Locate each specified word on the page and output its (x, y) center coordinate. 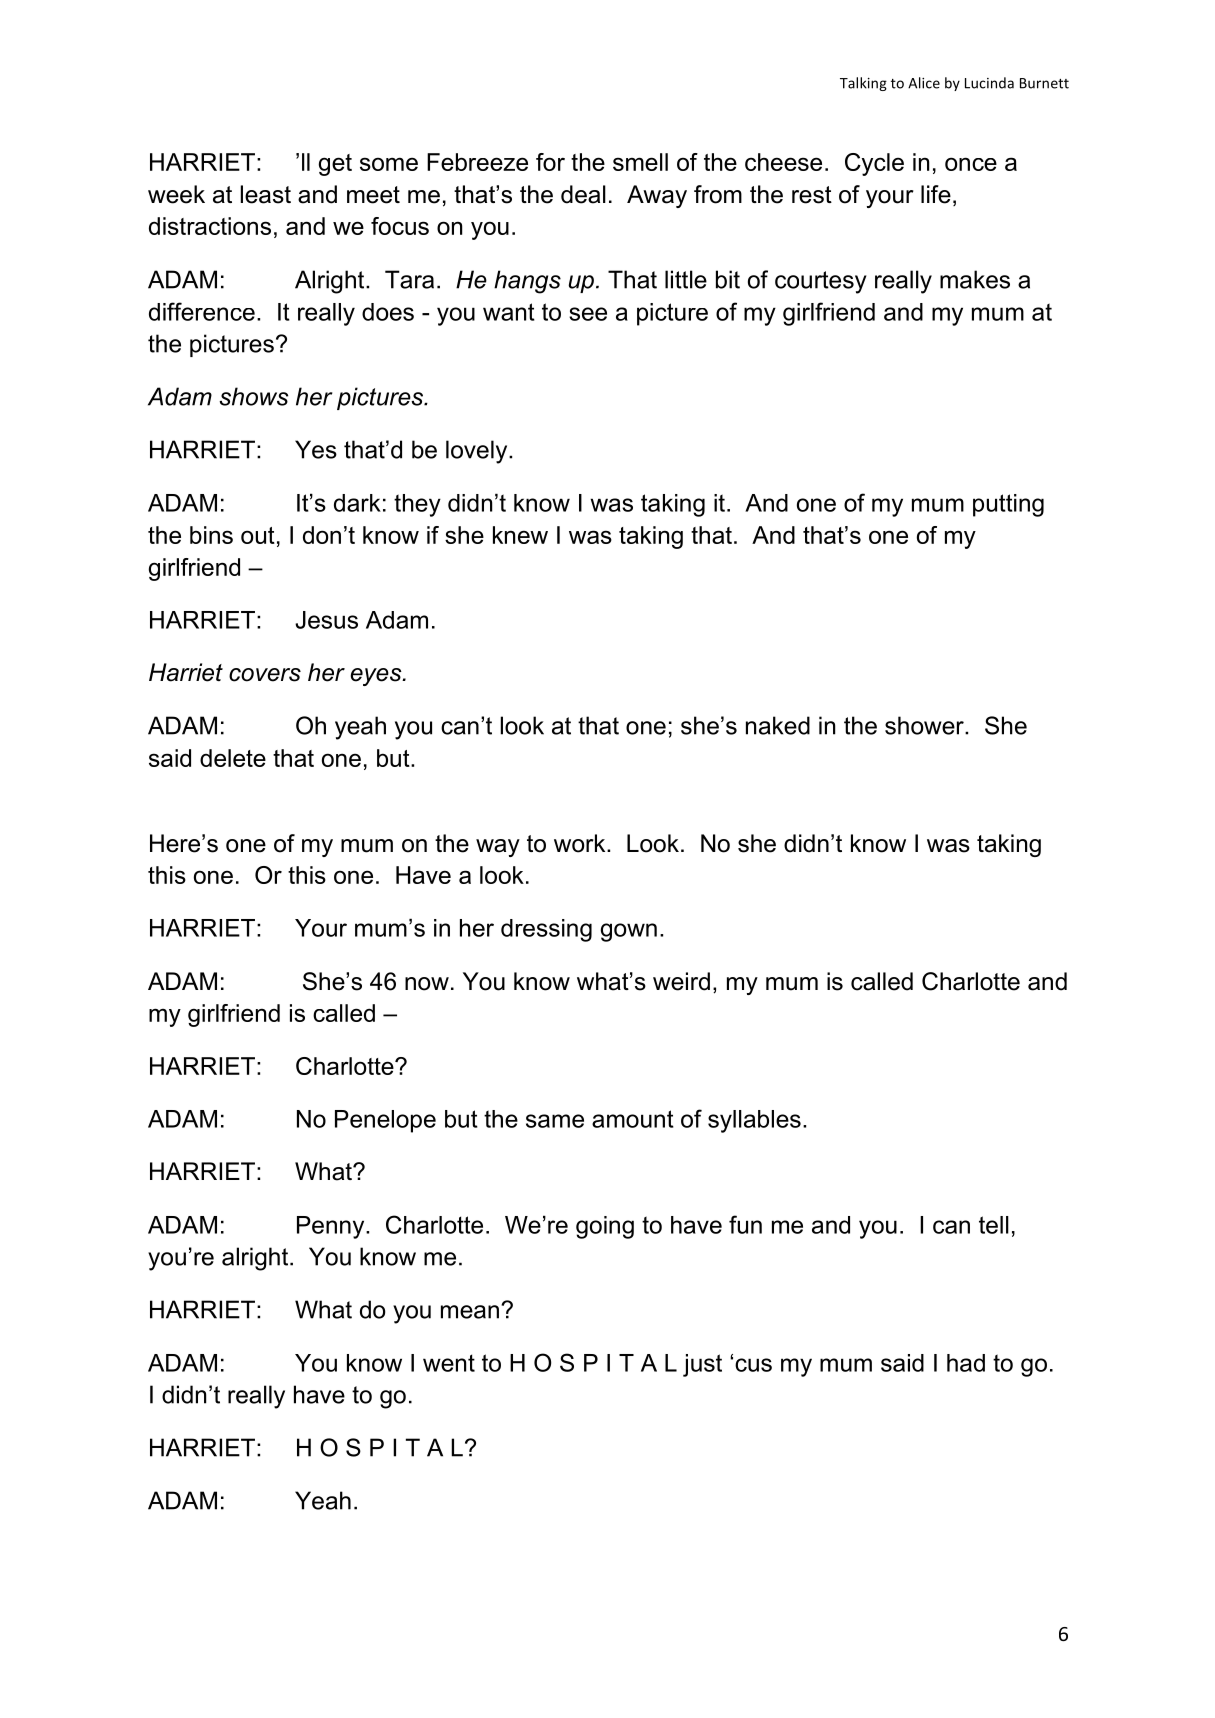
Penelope (385, 1121)
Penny (332, 1227)
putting (1008, 505)
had (966, 1363)
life (936, 194)
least (266, 194)
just (702, 1365)
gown (629, 932)
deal (583, 194)
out (258, 535)
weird (681, 981)
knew (520, 535)
